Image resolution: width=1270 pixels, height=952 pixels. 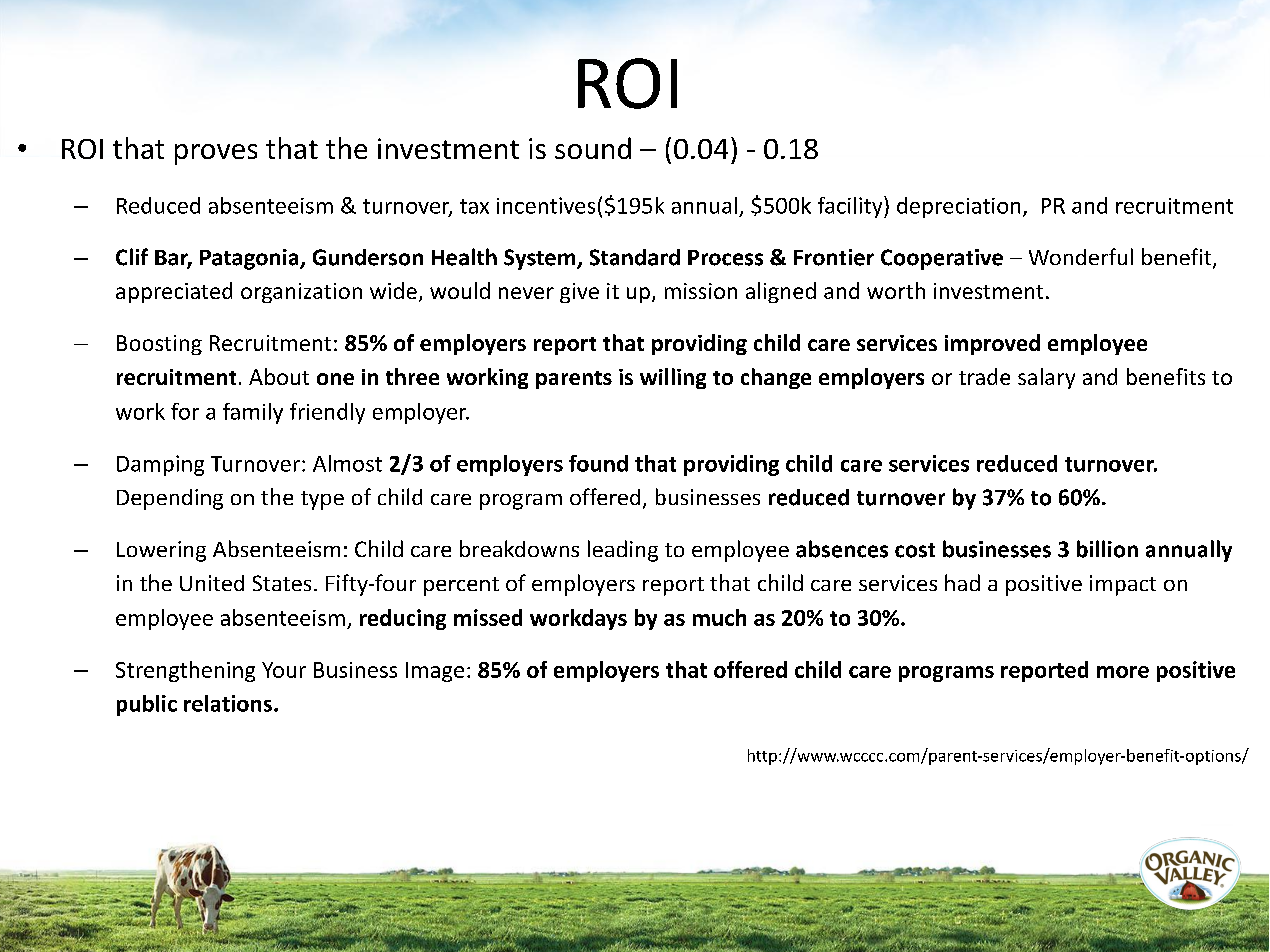 I want to click on Boosting, so click(x=159, y=345).
